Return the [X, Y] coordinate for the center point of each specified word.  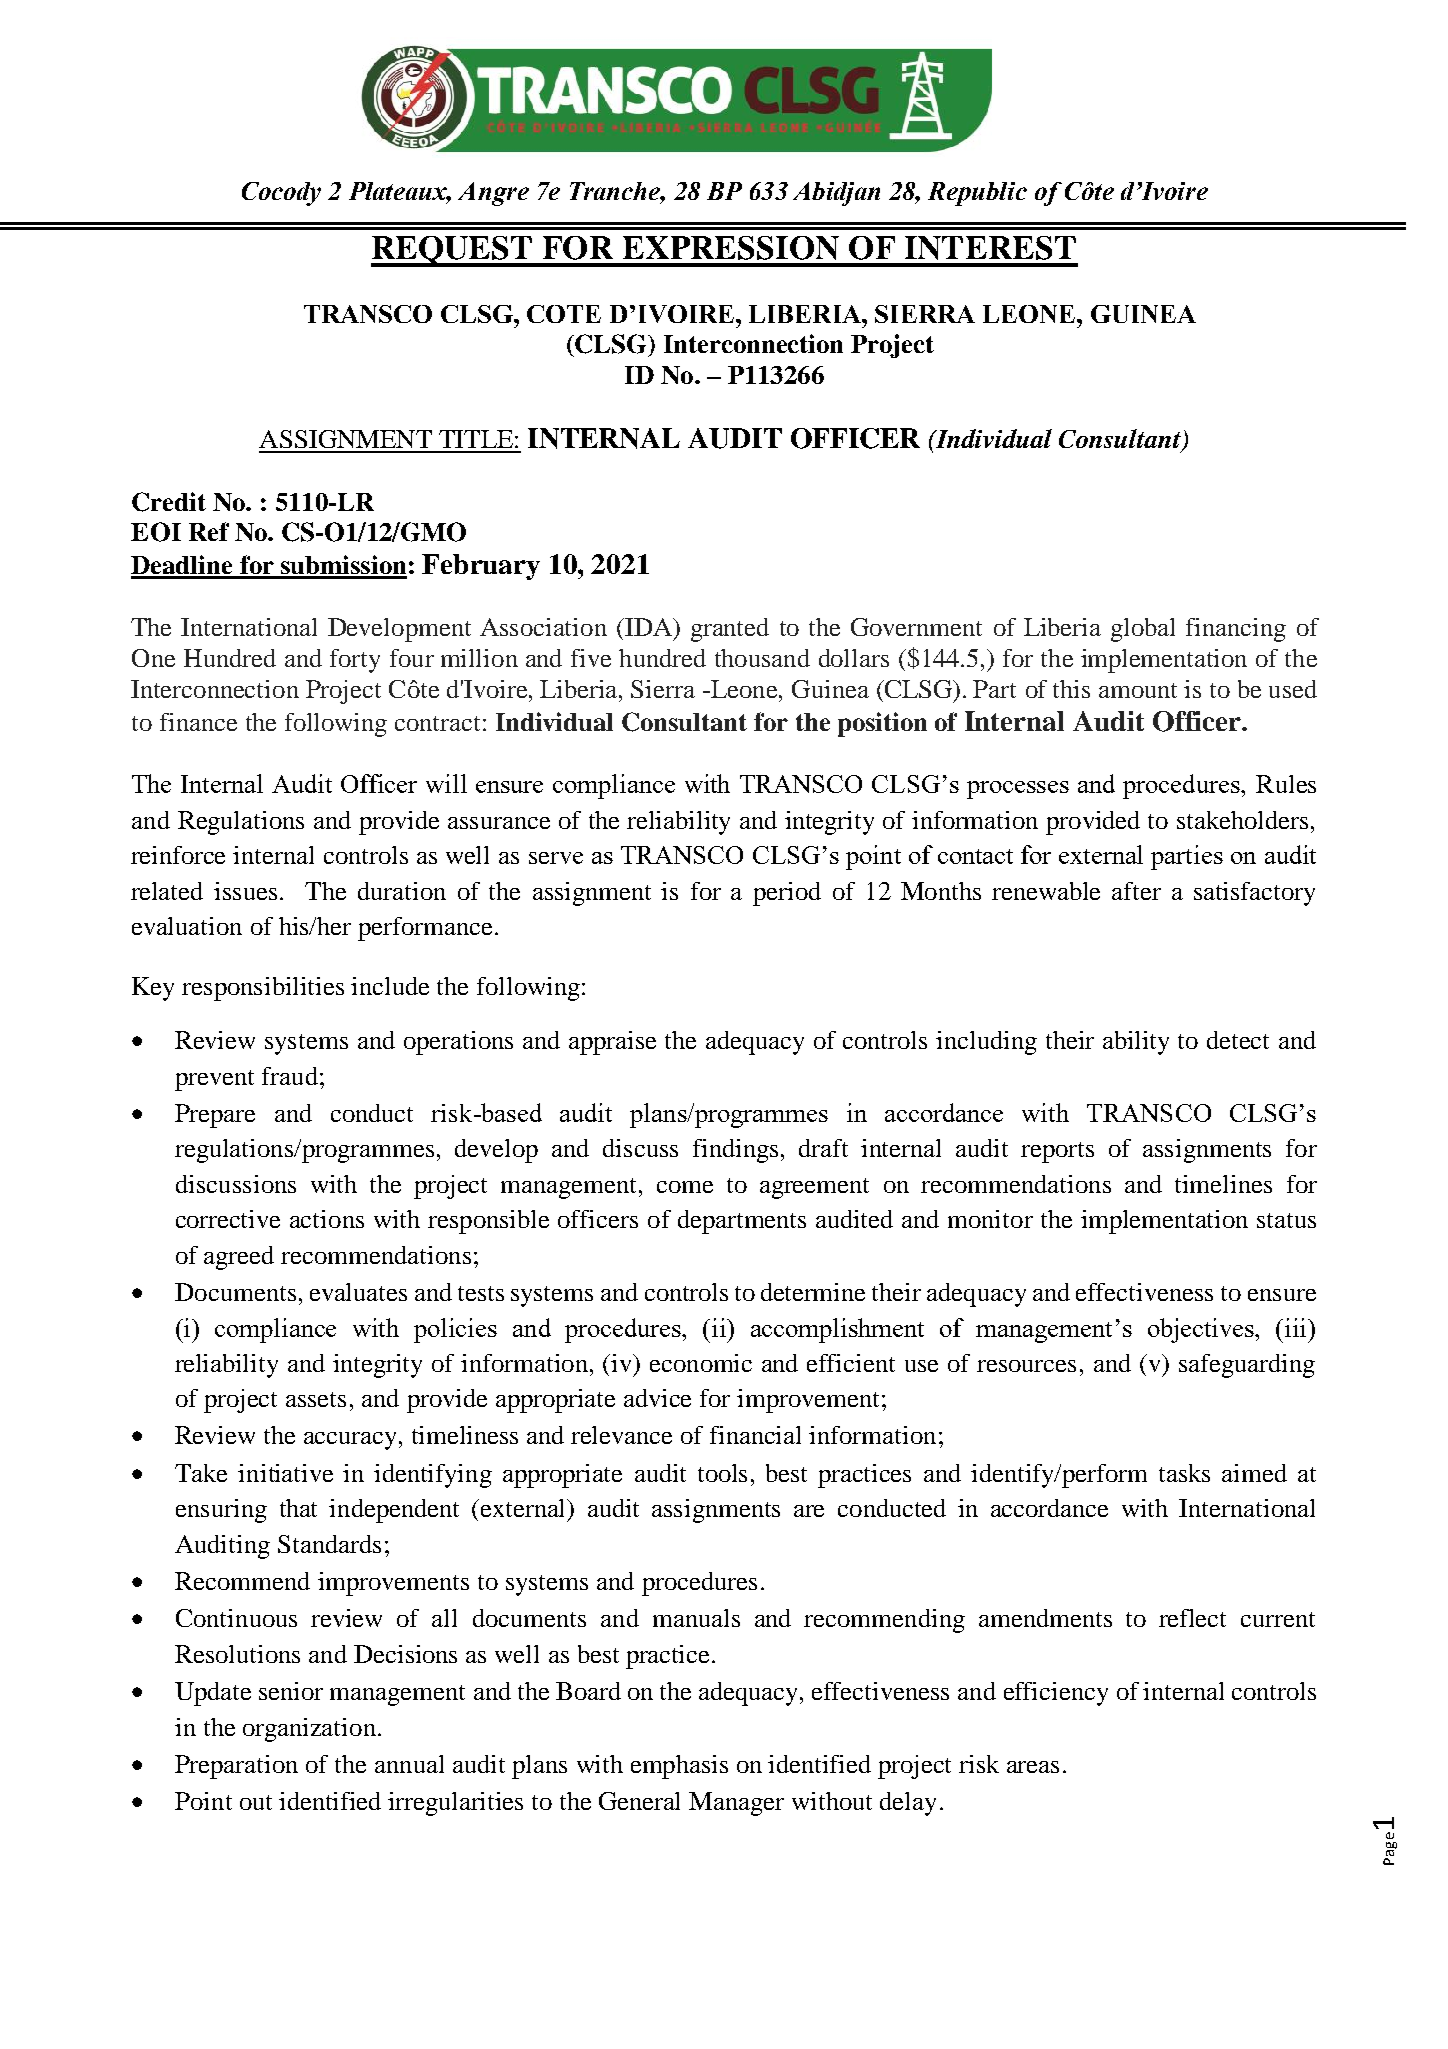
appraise [612, 1043]
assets [316, 1399]
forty [355, 661]
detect [1238, 1040]
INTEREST [990, 248]
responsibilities [263, 989]
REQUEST [452, 251]
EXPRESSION [731, 248]
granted [730, 630]
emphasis [679, 1767]
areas [1033, 1767]
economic [701, 1363]
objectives [1202, 1330]
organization [309, 1730]
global [1143, 630]
